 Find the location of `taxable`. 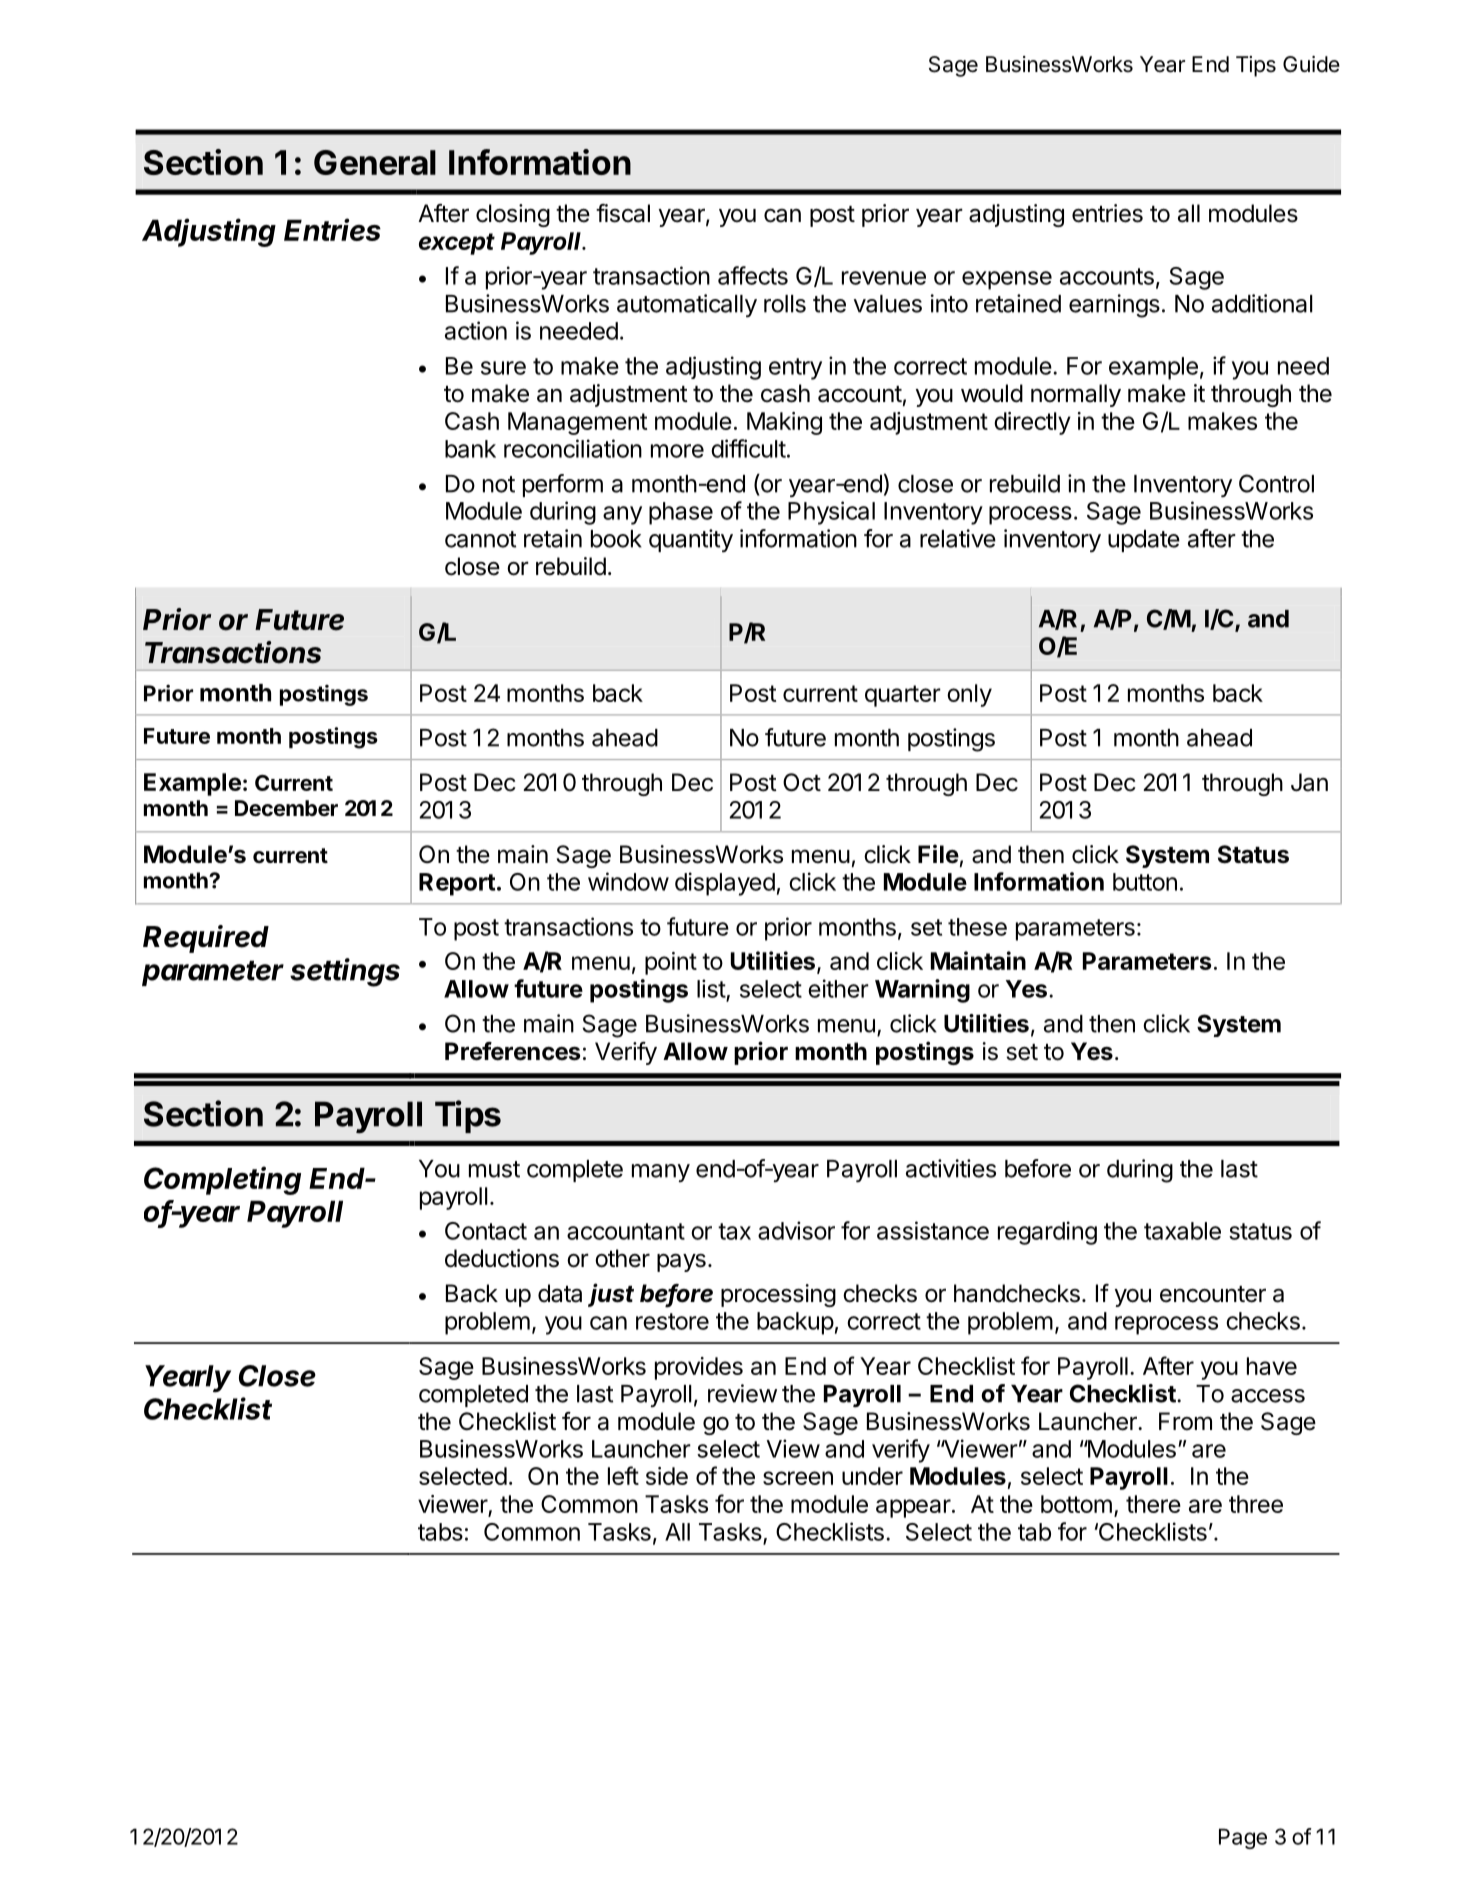

taxable is located at coordinates (1182, 1231).
